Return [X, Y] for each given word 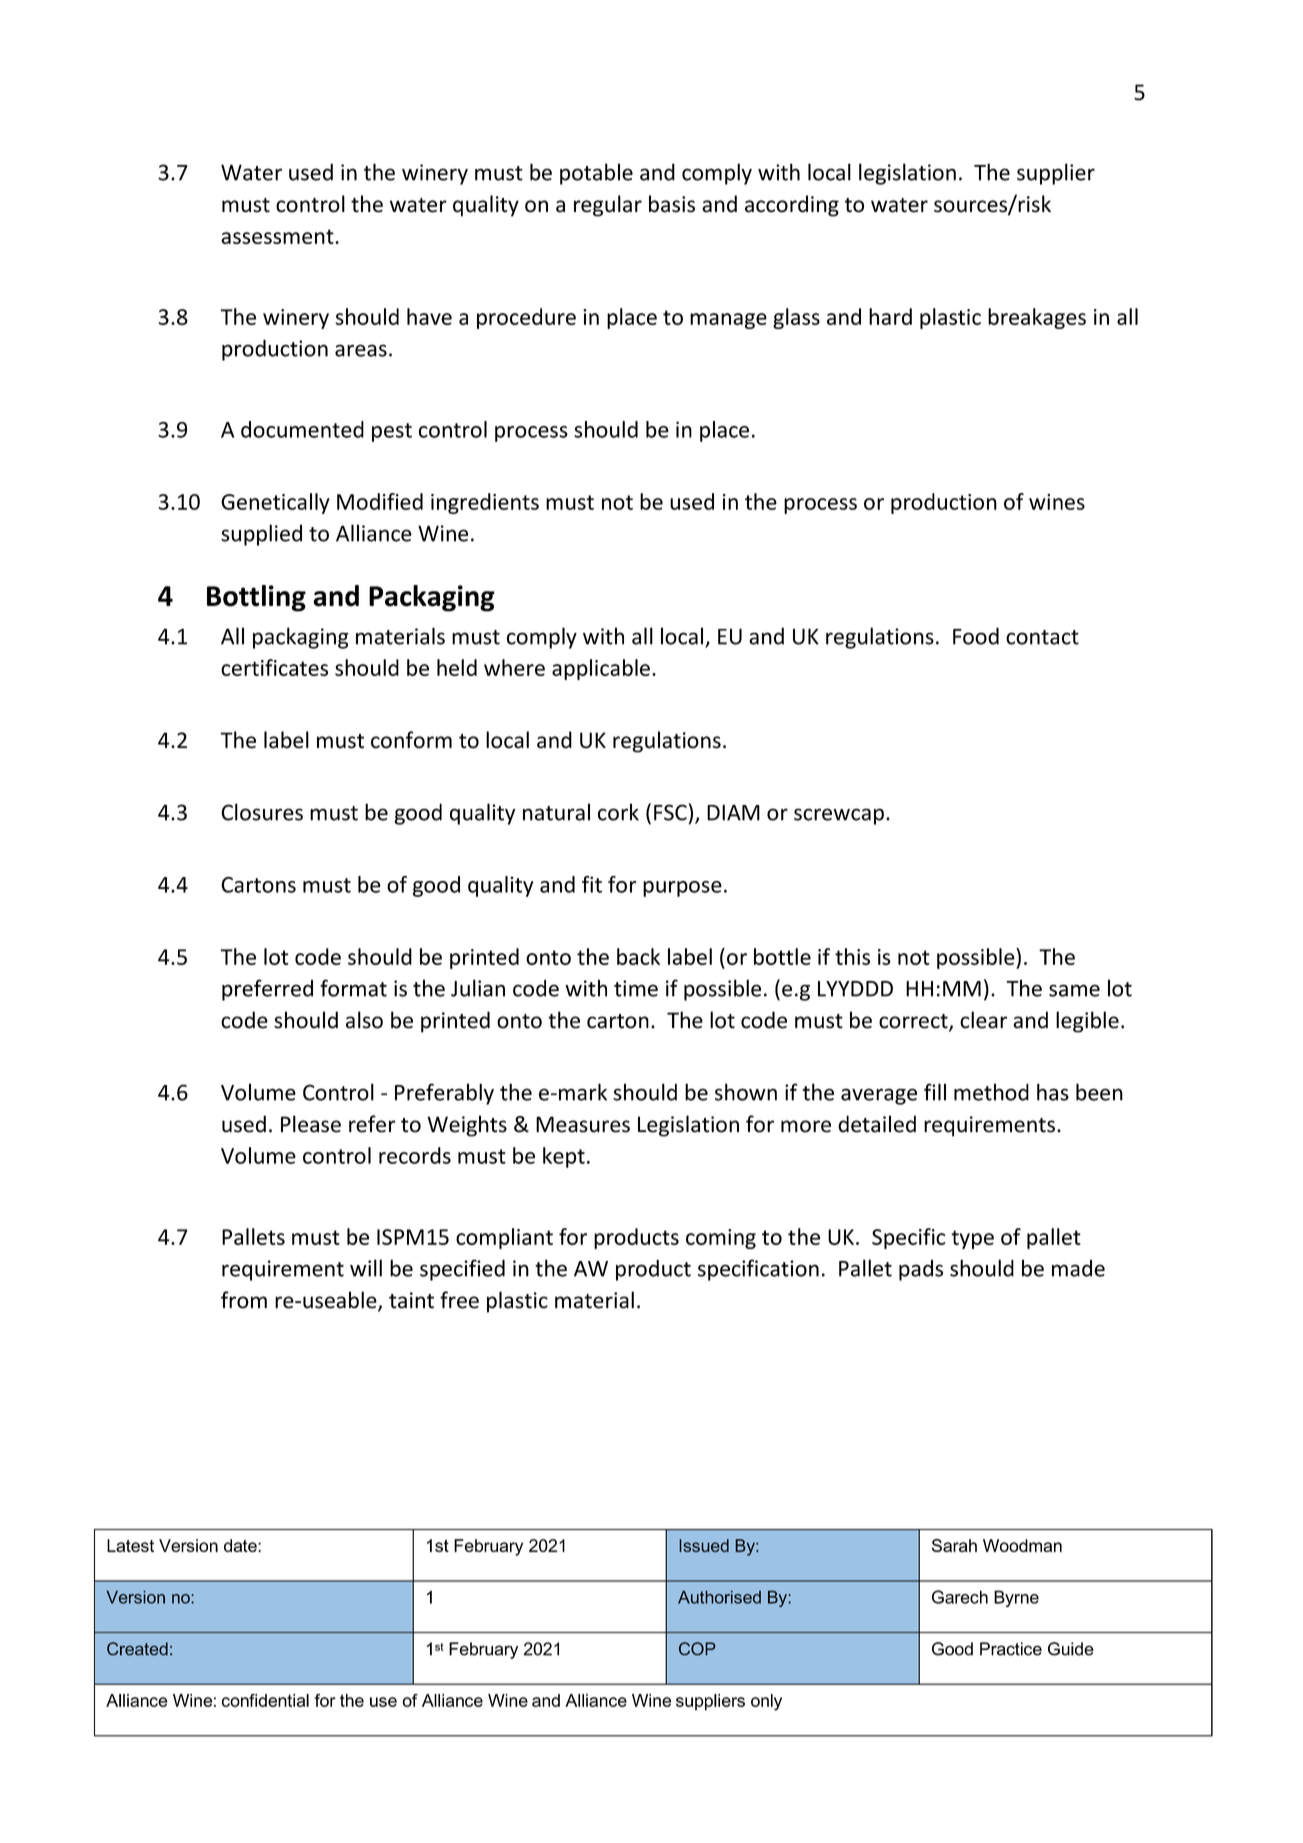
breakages [1037, 318]
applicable [601, 669]
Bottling [256, 598]
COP [697, 1649]
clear [983, 1020]
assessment [278, 236]
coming [721, 1239]
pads [921, 1270]
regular [608, 206]
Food [976, 636]
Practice [1011, 1649]
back [638, 956]
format [353, 988]
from [244, 1300]
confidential [265, 1700]
